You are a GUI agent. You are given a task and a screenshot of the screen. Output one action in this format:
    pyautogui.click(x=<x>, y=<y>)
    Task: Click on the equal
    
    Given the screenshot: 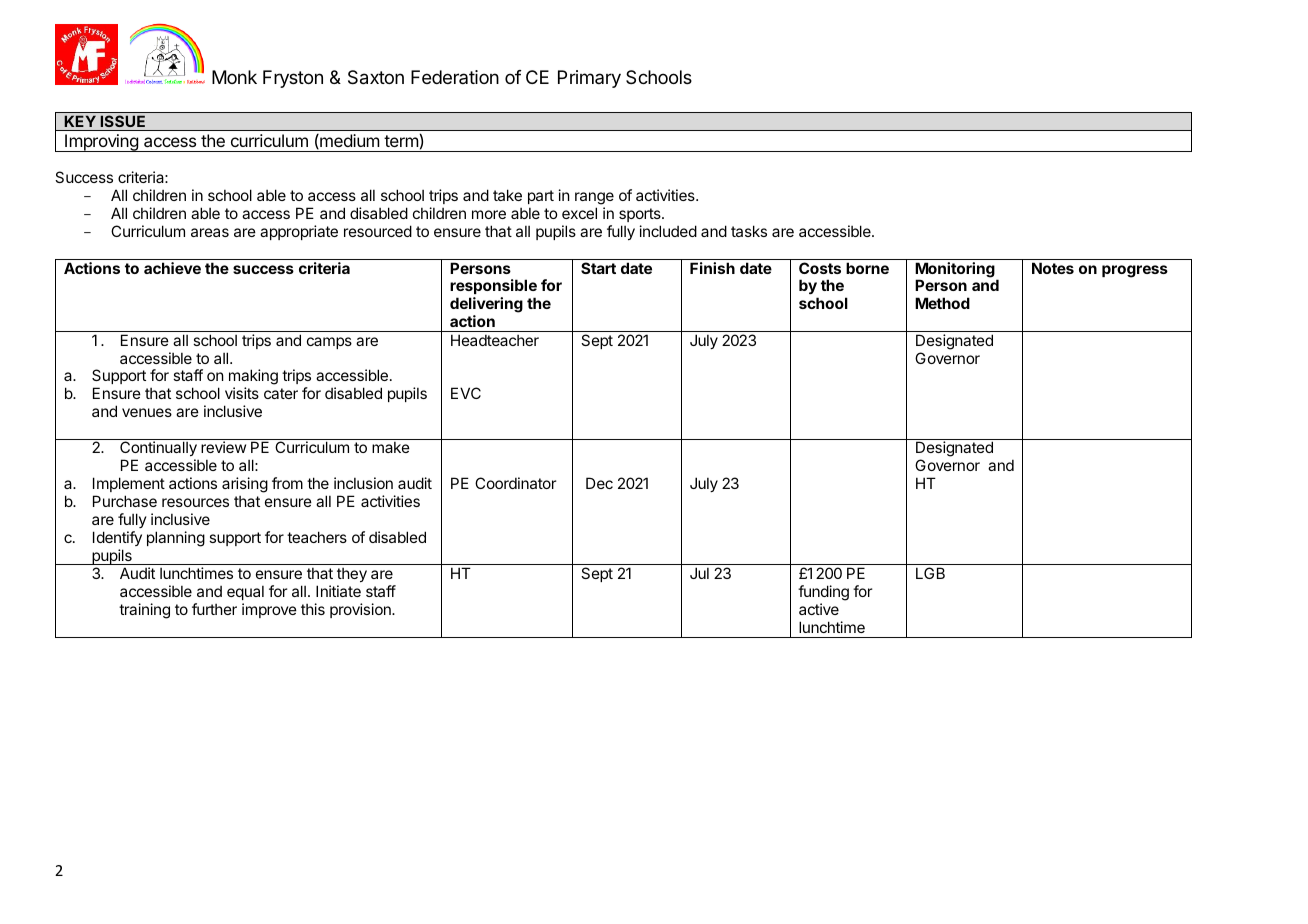 What is the action you would take?
    pyautogui.click(x=245, y=593)
